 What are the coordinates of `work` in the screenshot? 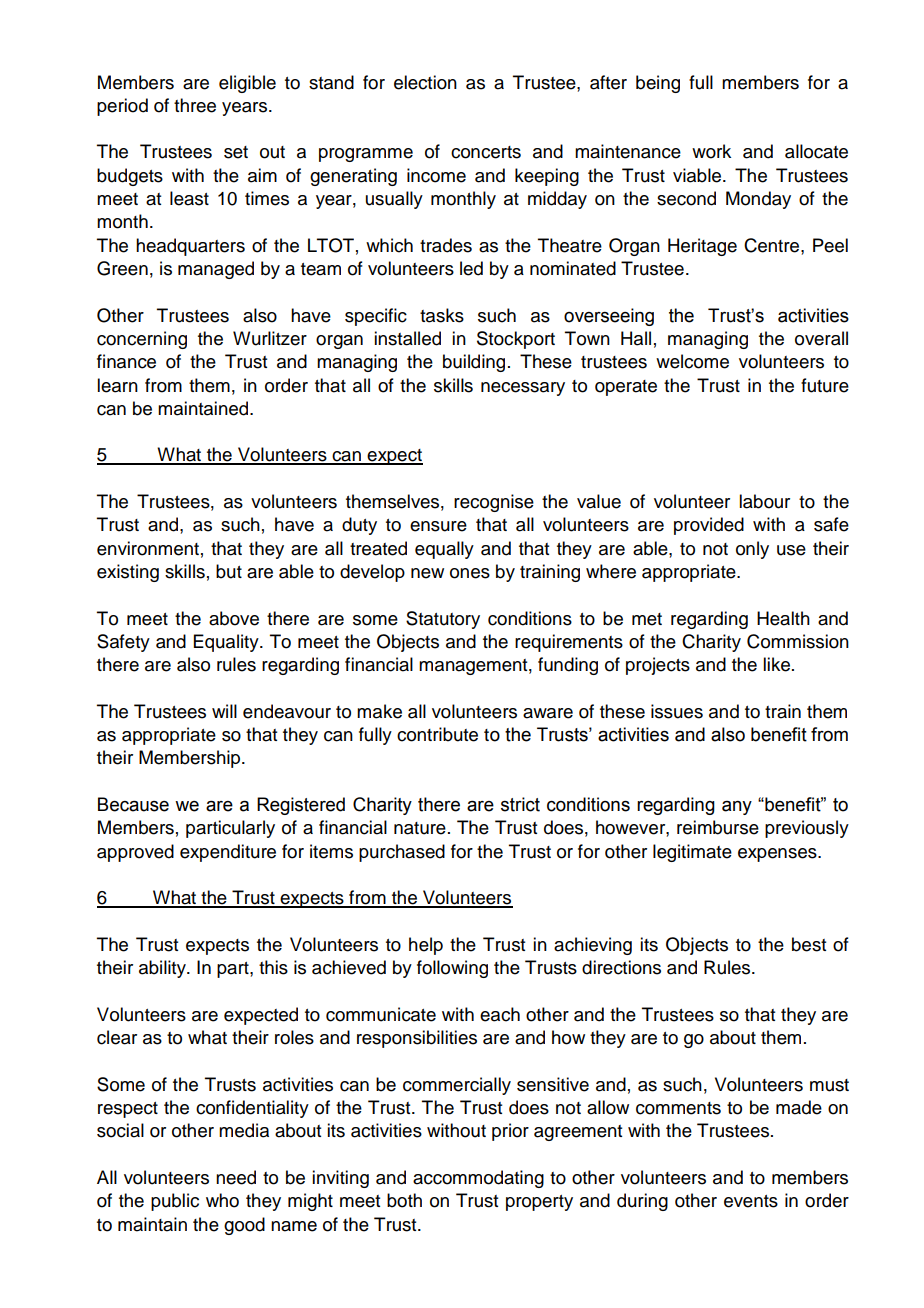 It's located at (711, 151).
